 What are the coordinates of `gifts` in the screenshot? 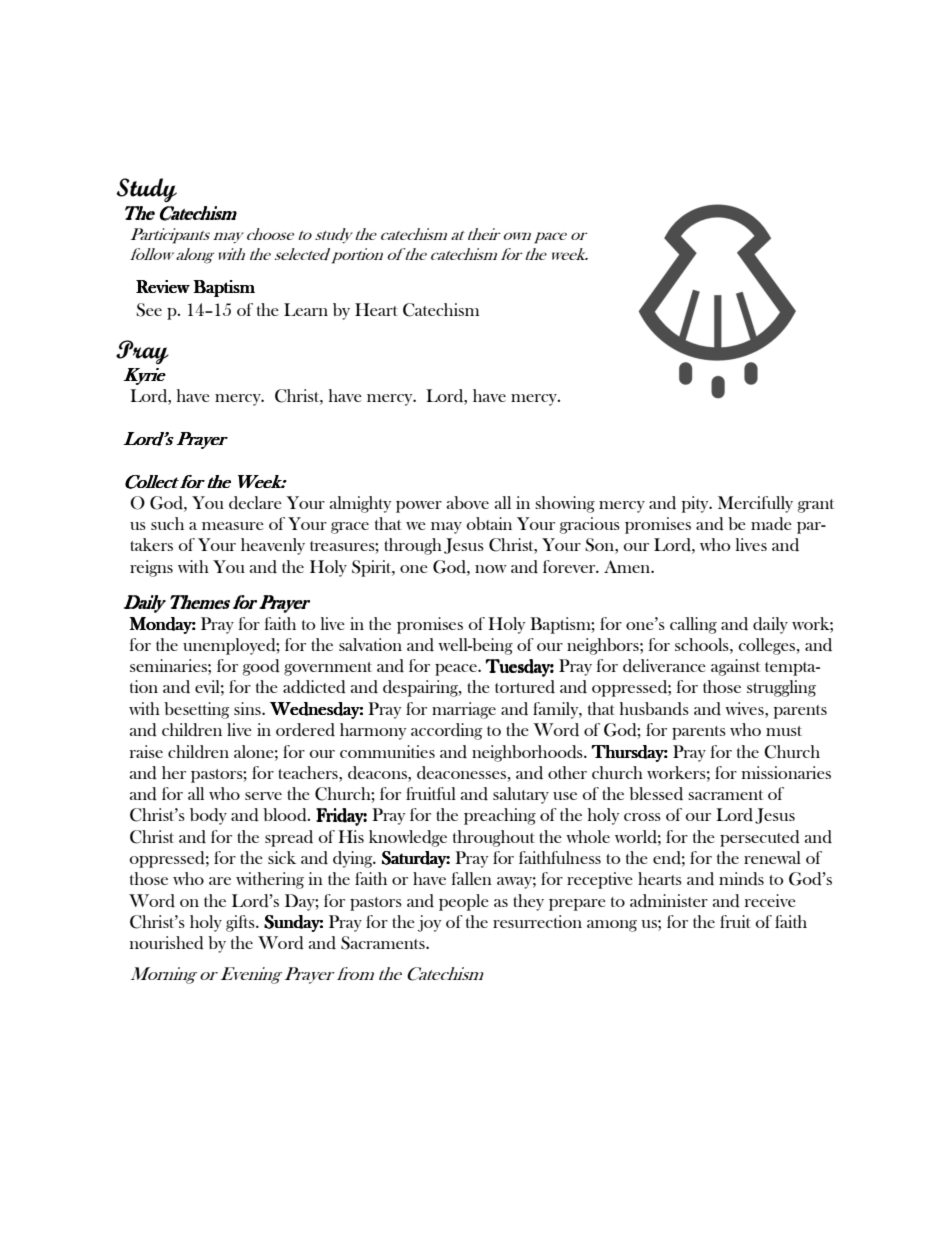 It's located at (241, 923).
